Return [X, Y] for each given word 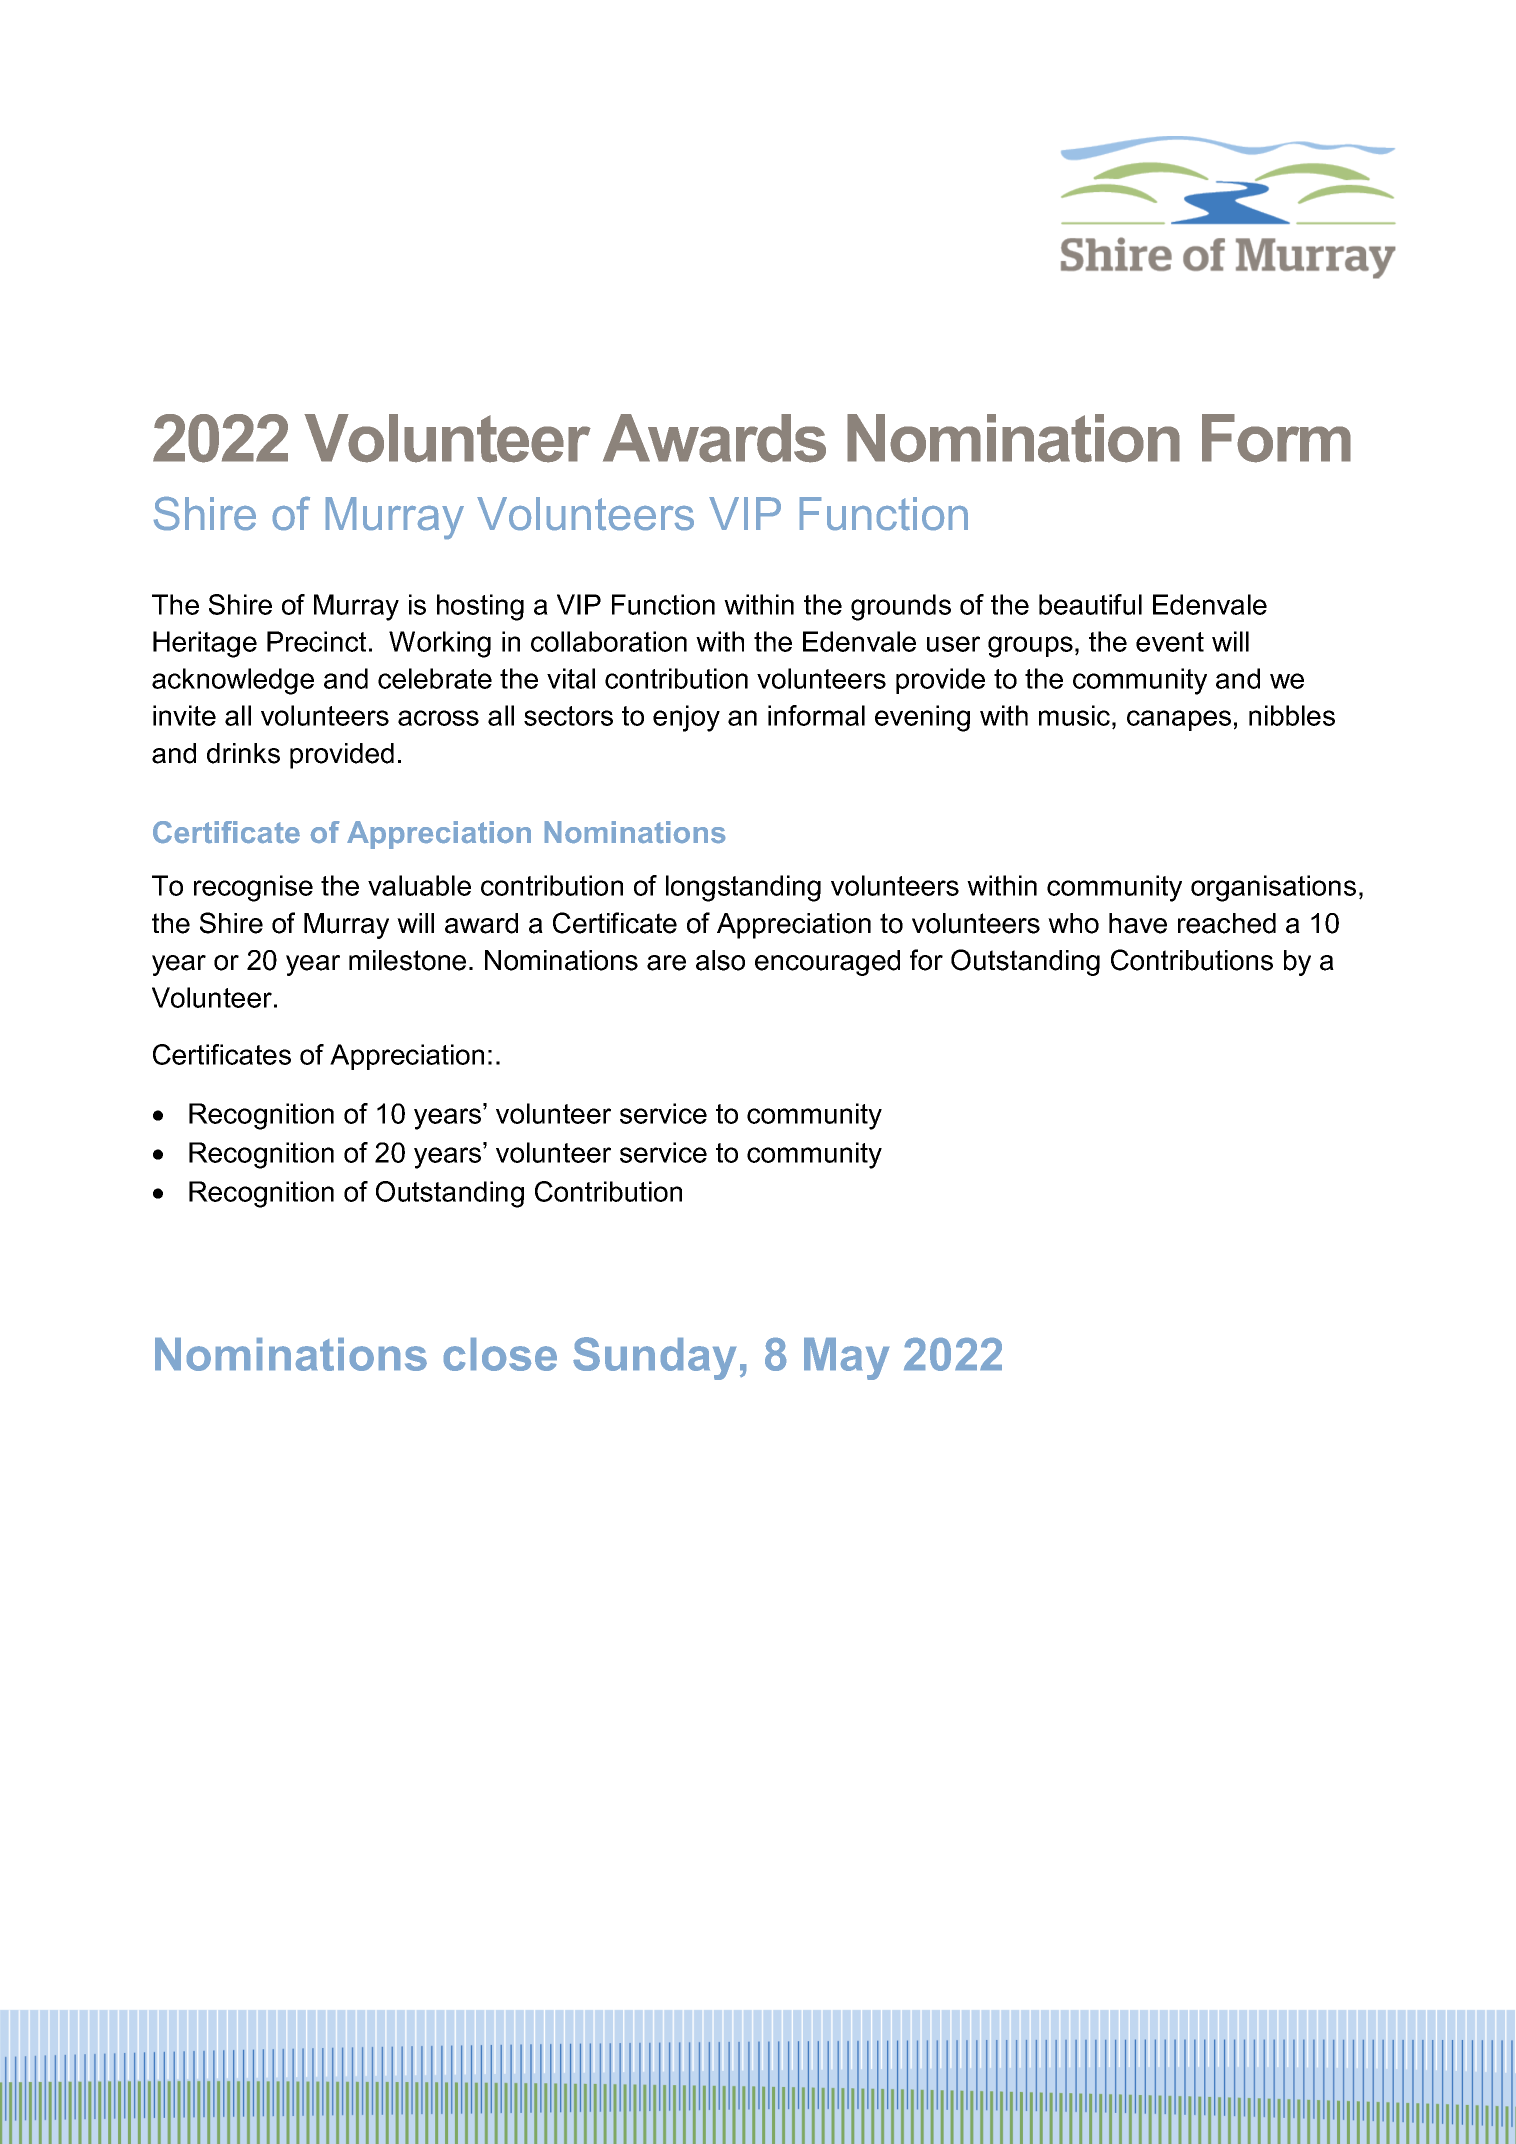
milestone [407, 960]
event [1170, 642]
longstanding [743, 888]
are [666, 963]
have [1138, 923]
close [500, 1354]
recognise [253, 888]
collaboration [609, 641]
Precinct [316, 641]
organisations [1273, 888]
